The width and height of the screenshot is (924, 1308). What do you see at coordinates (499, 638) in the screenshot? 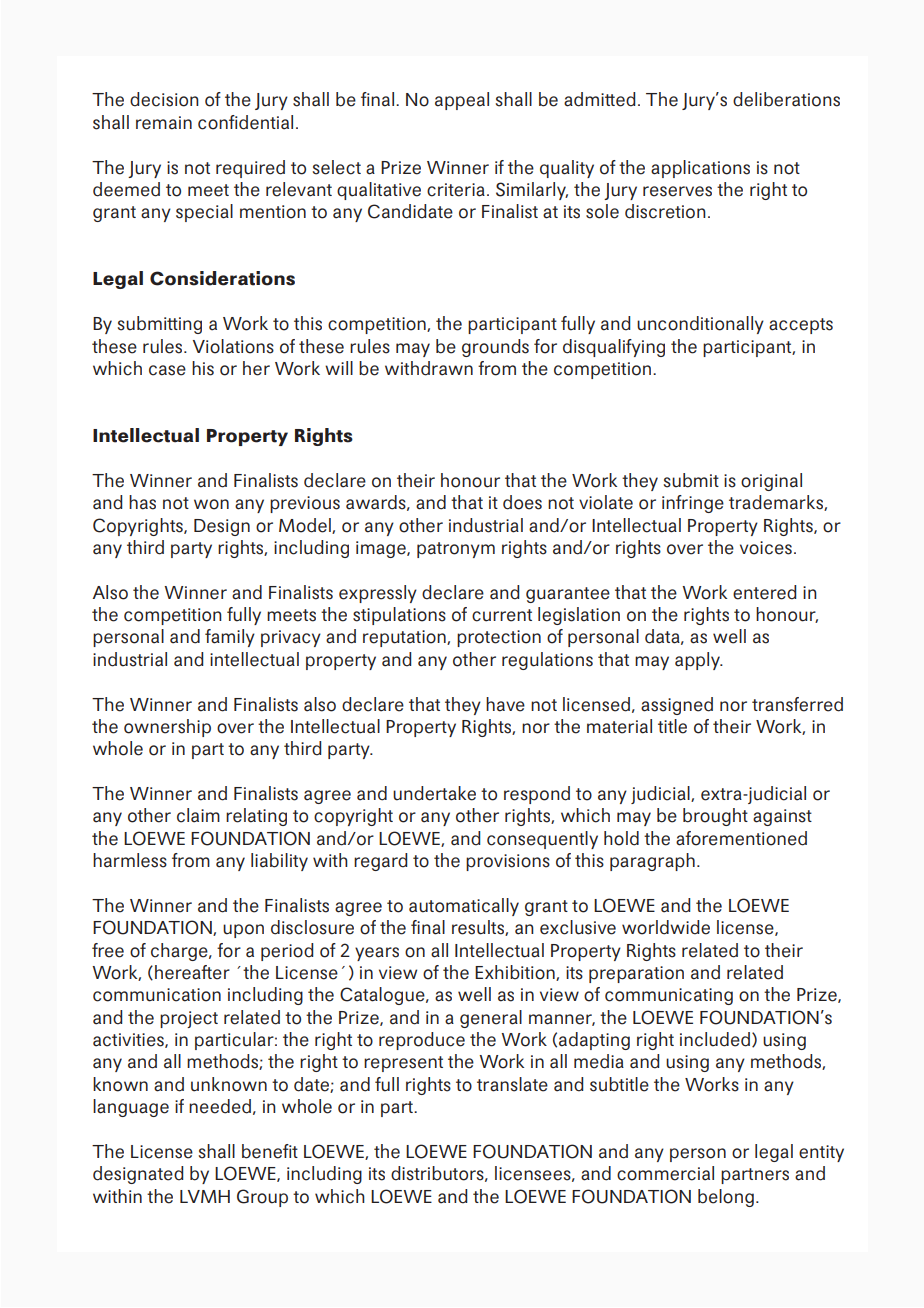
I see `protection` at bounding box center [499, 638].
